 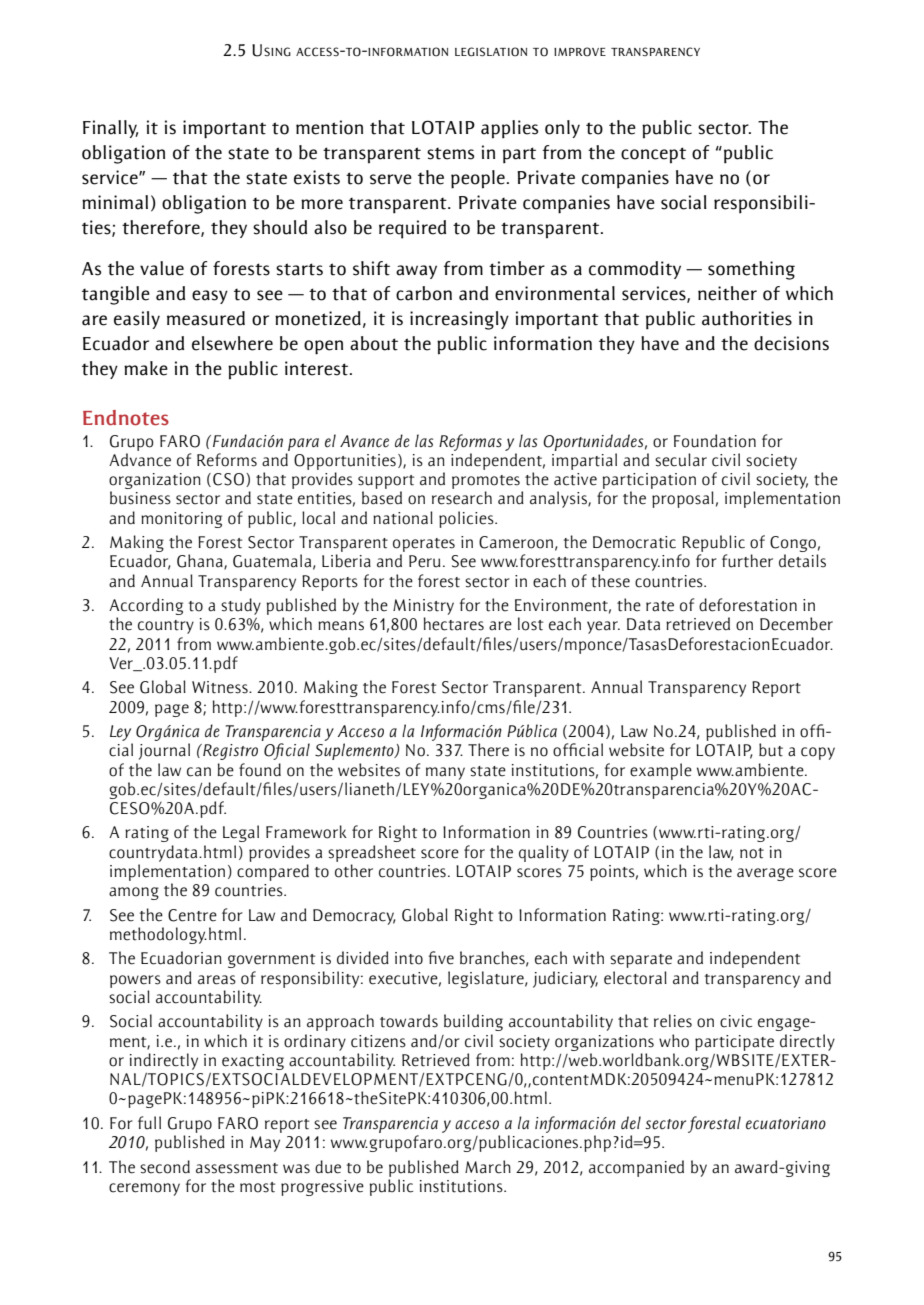 What do you see at coordinates (491, 52) in the screenshot?
I see `legislation` at bounding box center [491, 52].
